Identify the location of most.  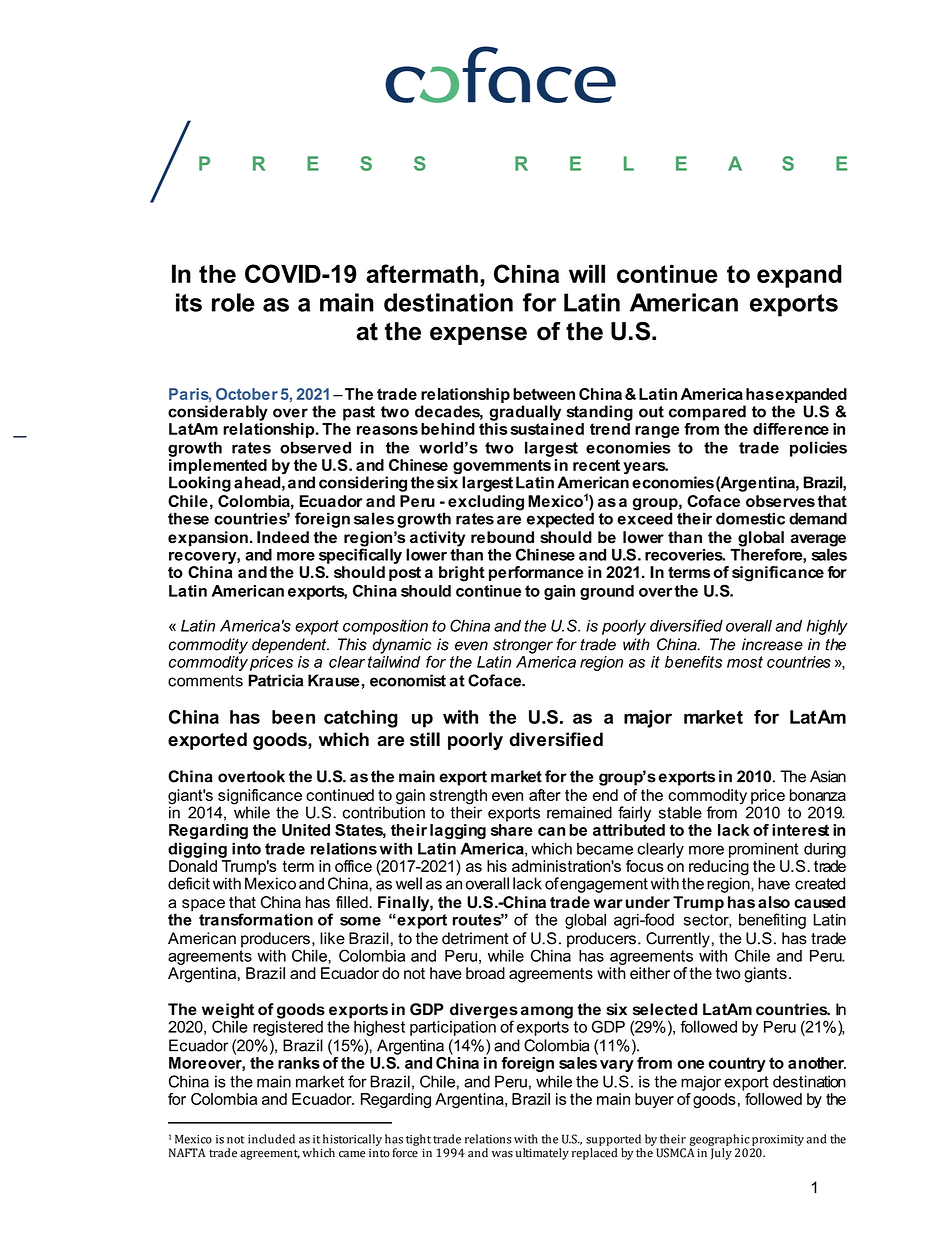
(745, 662).
